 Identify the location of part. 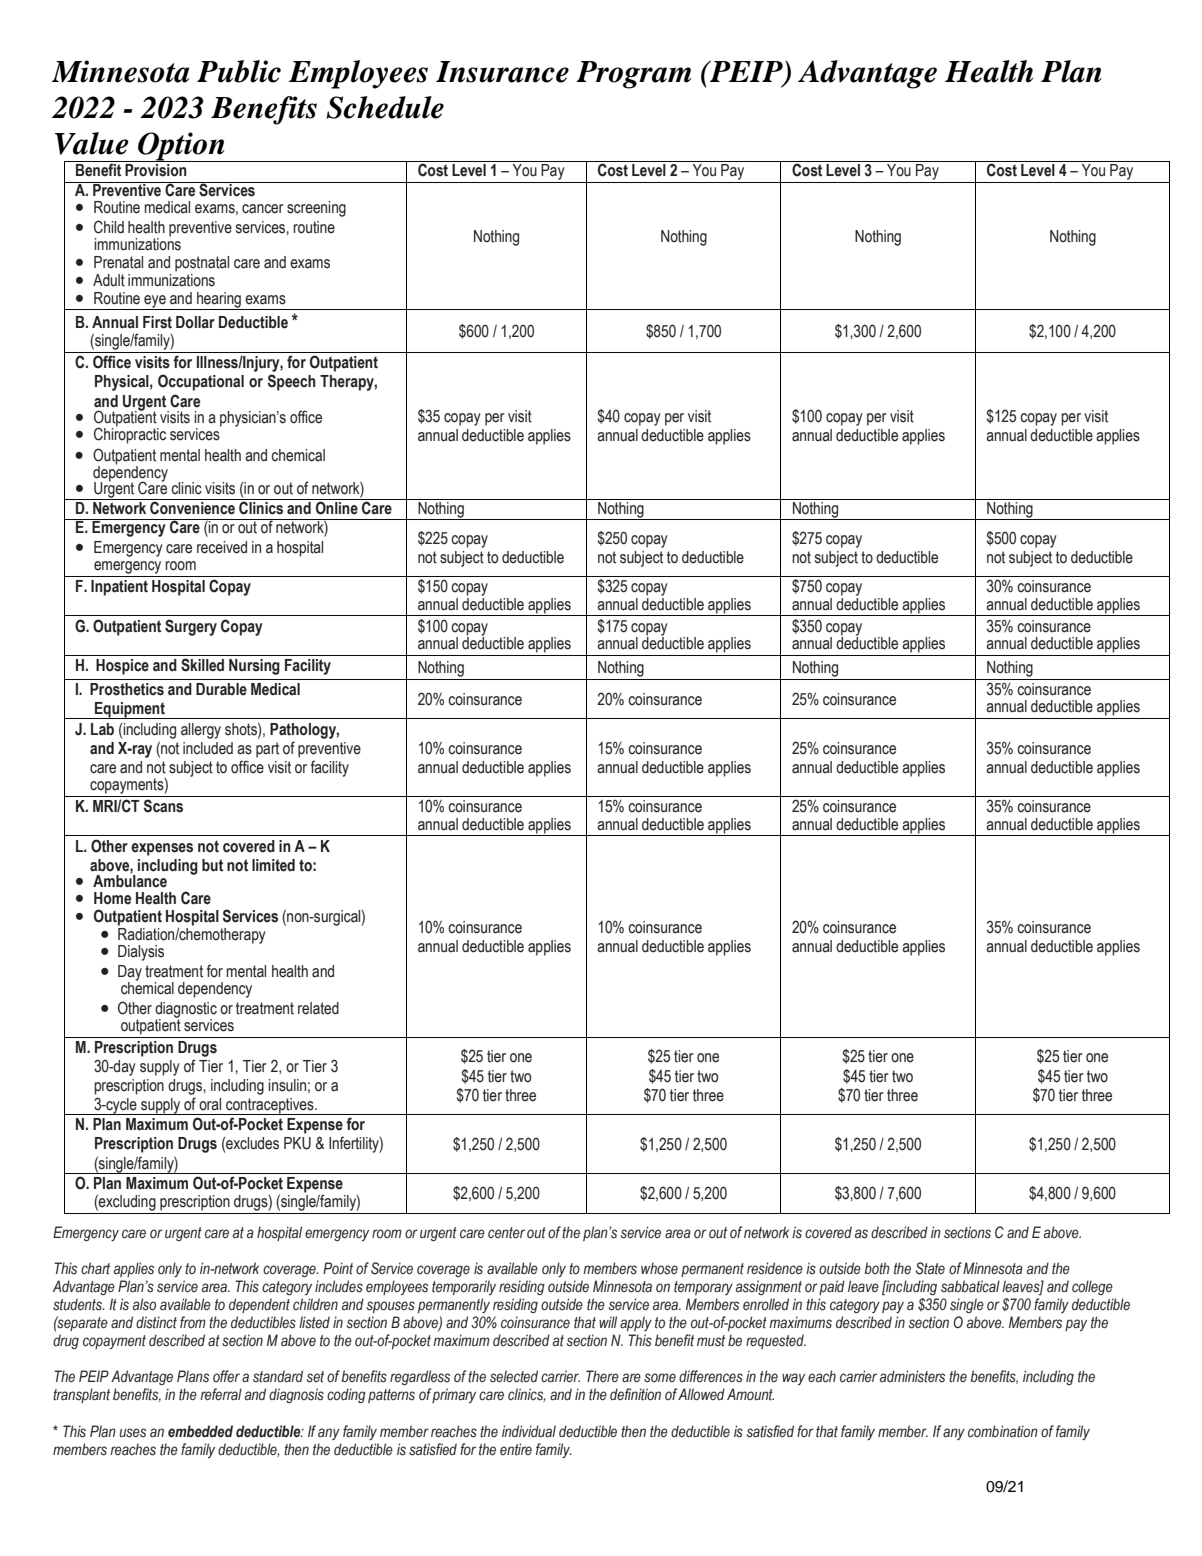
(267, 750).
